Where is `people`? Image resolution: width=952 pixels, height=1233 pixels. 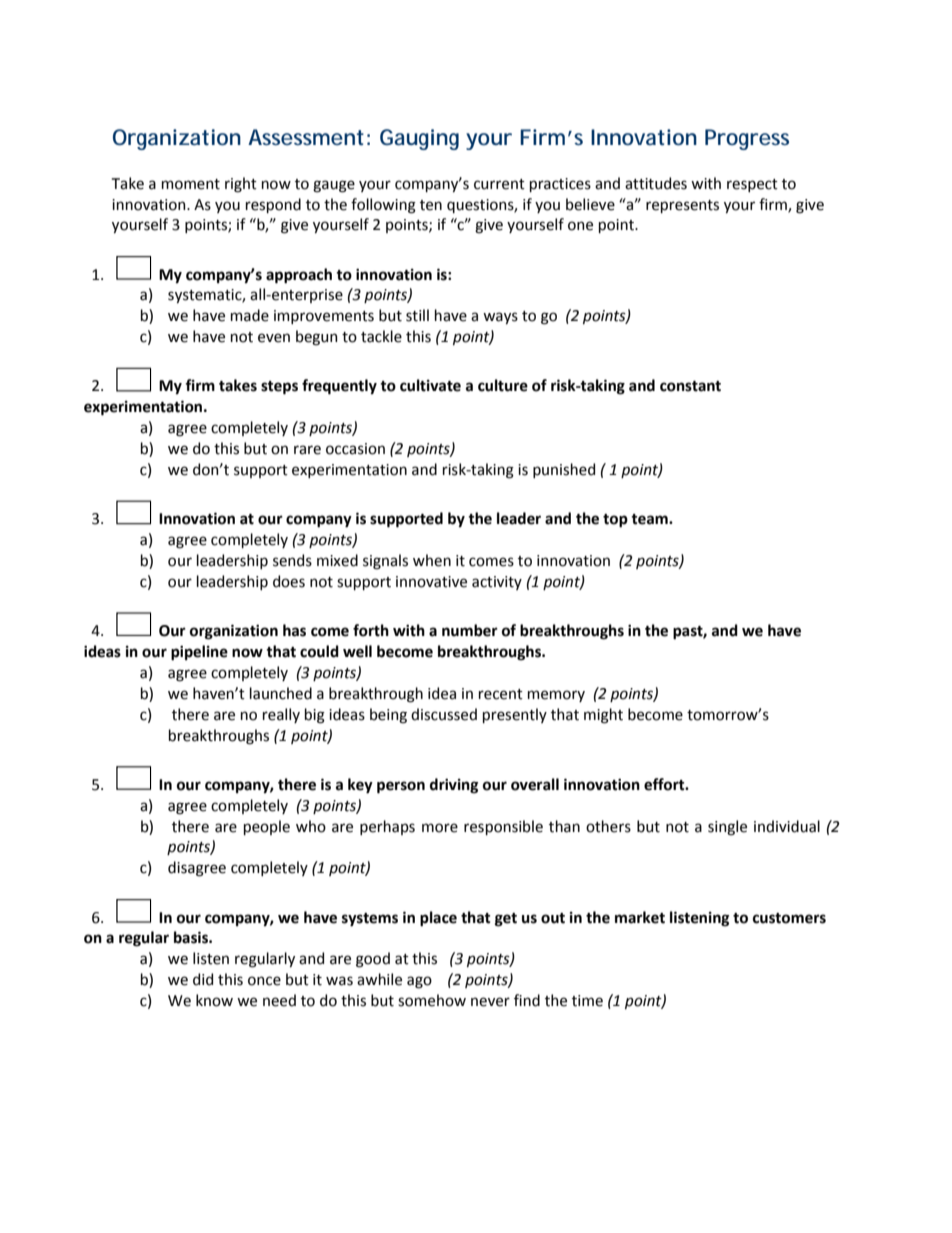 people is located at coordinates (267, 827).
